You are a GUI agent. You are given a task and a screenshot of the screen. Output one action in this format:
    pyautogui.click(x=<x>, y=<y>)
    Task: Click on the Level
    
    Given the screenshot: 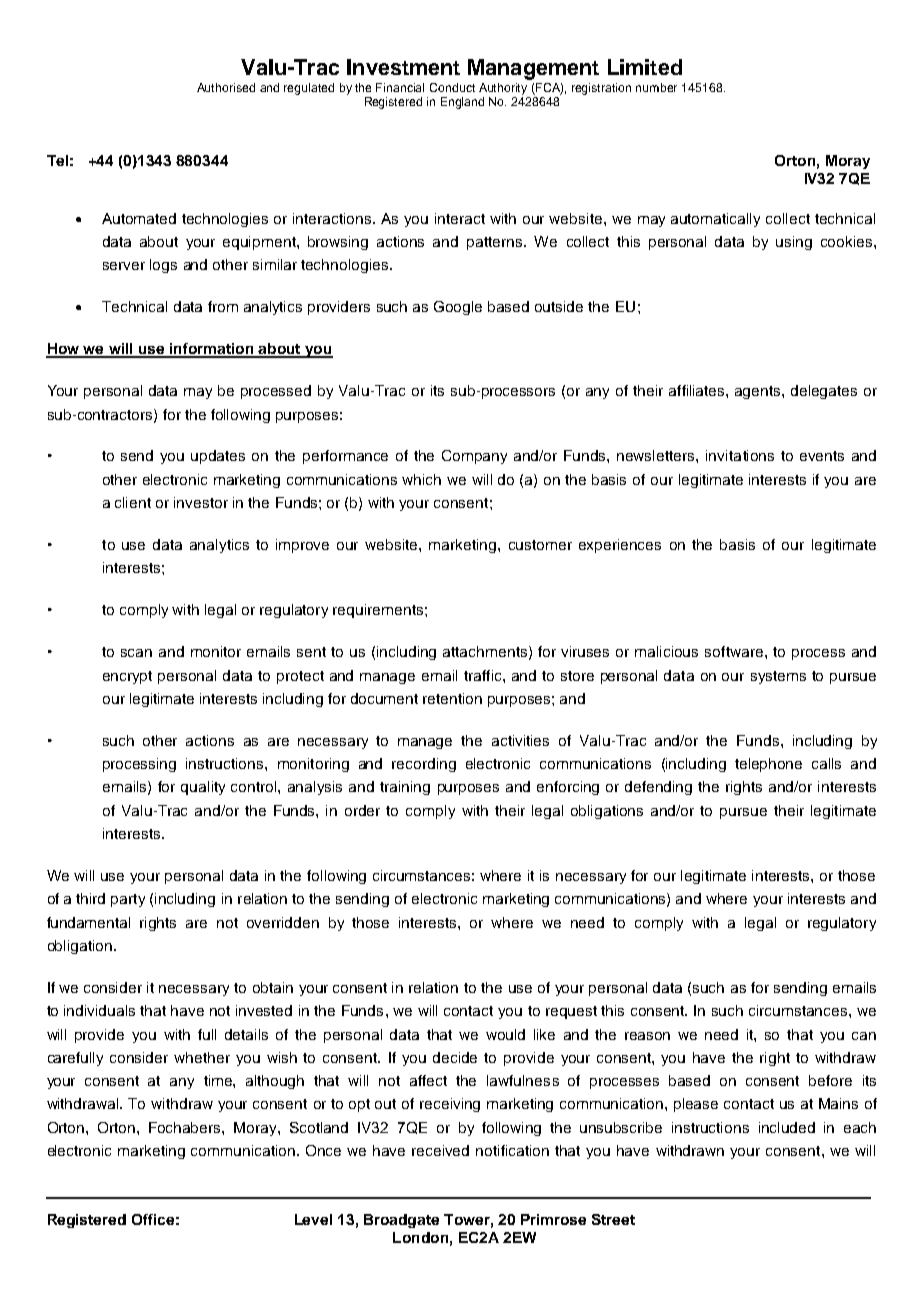 What is the action you would take?
    pyautogui.click(x=313, y=1219)
